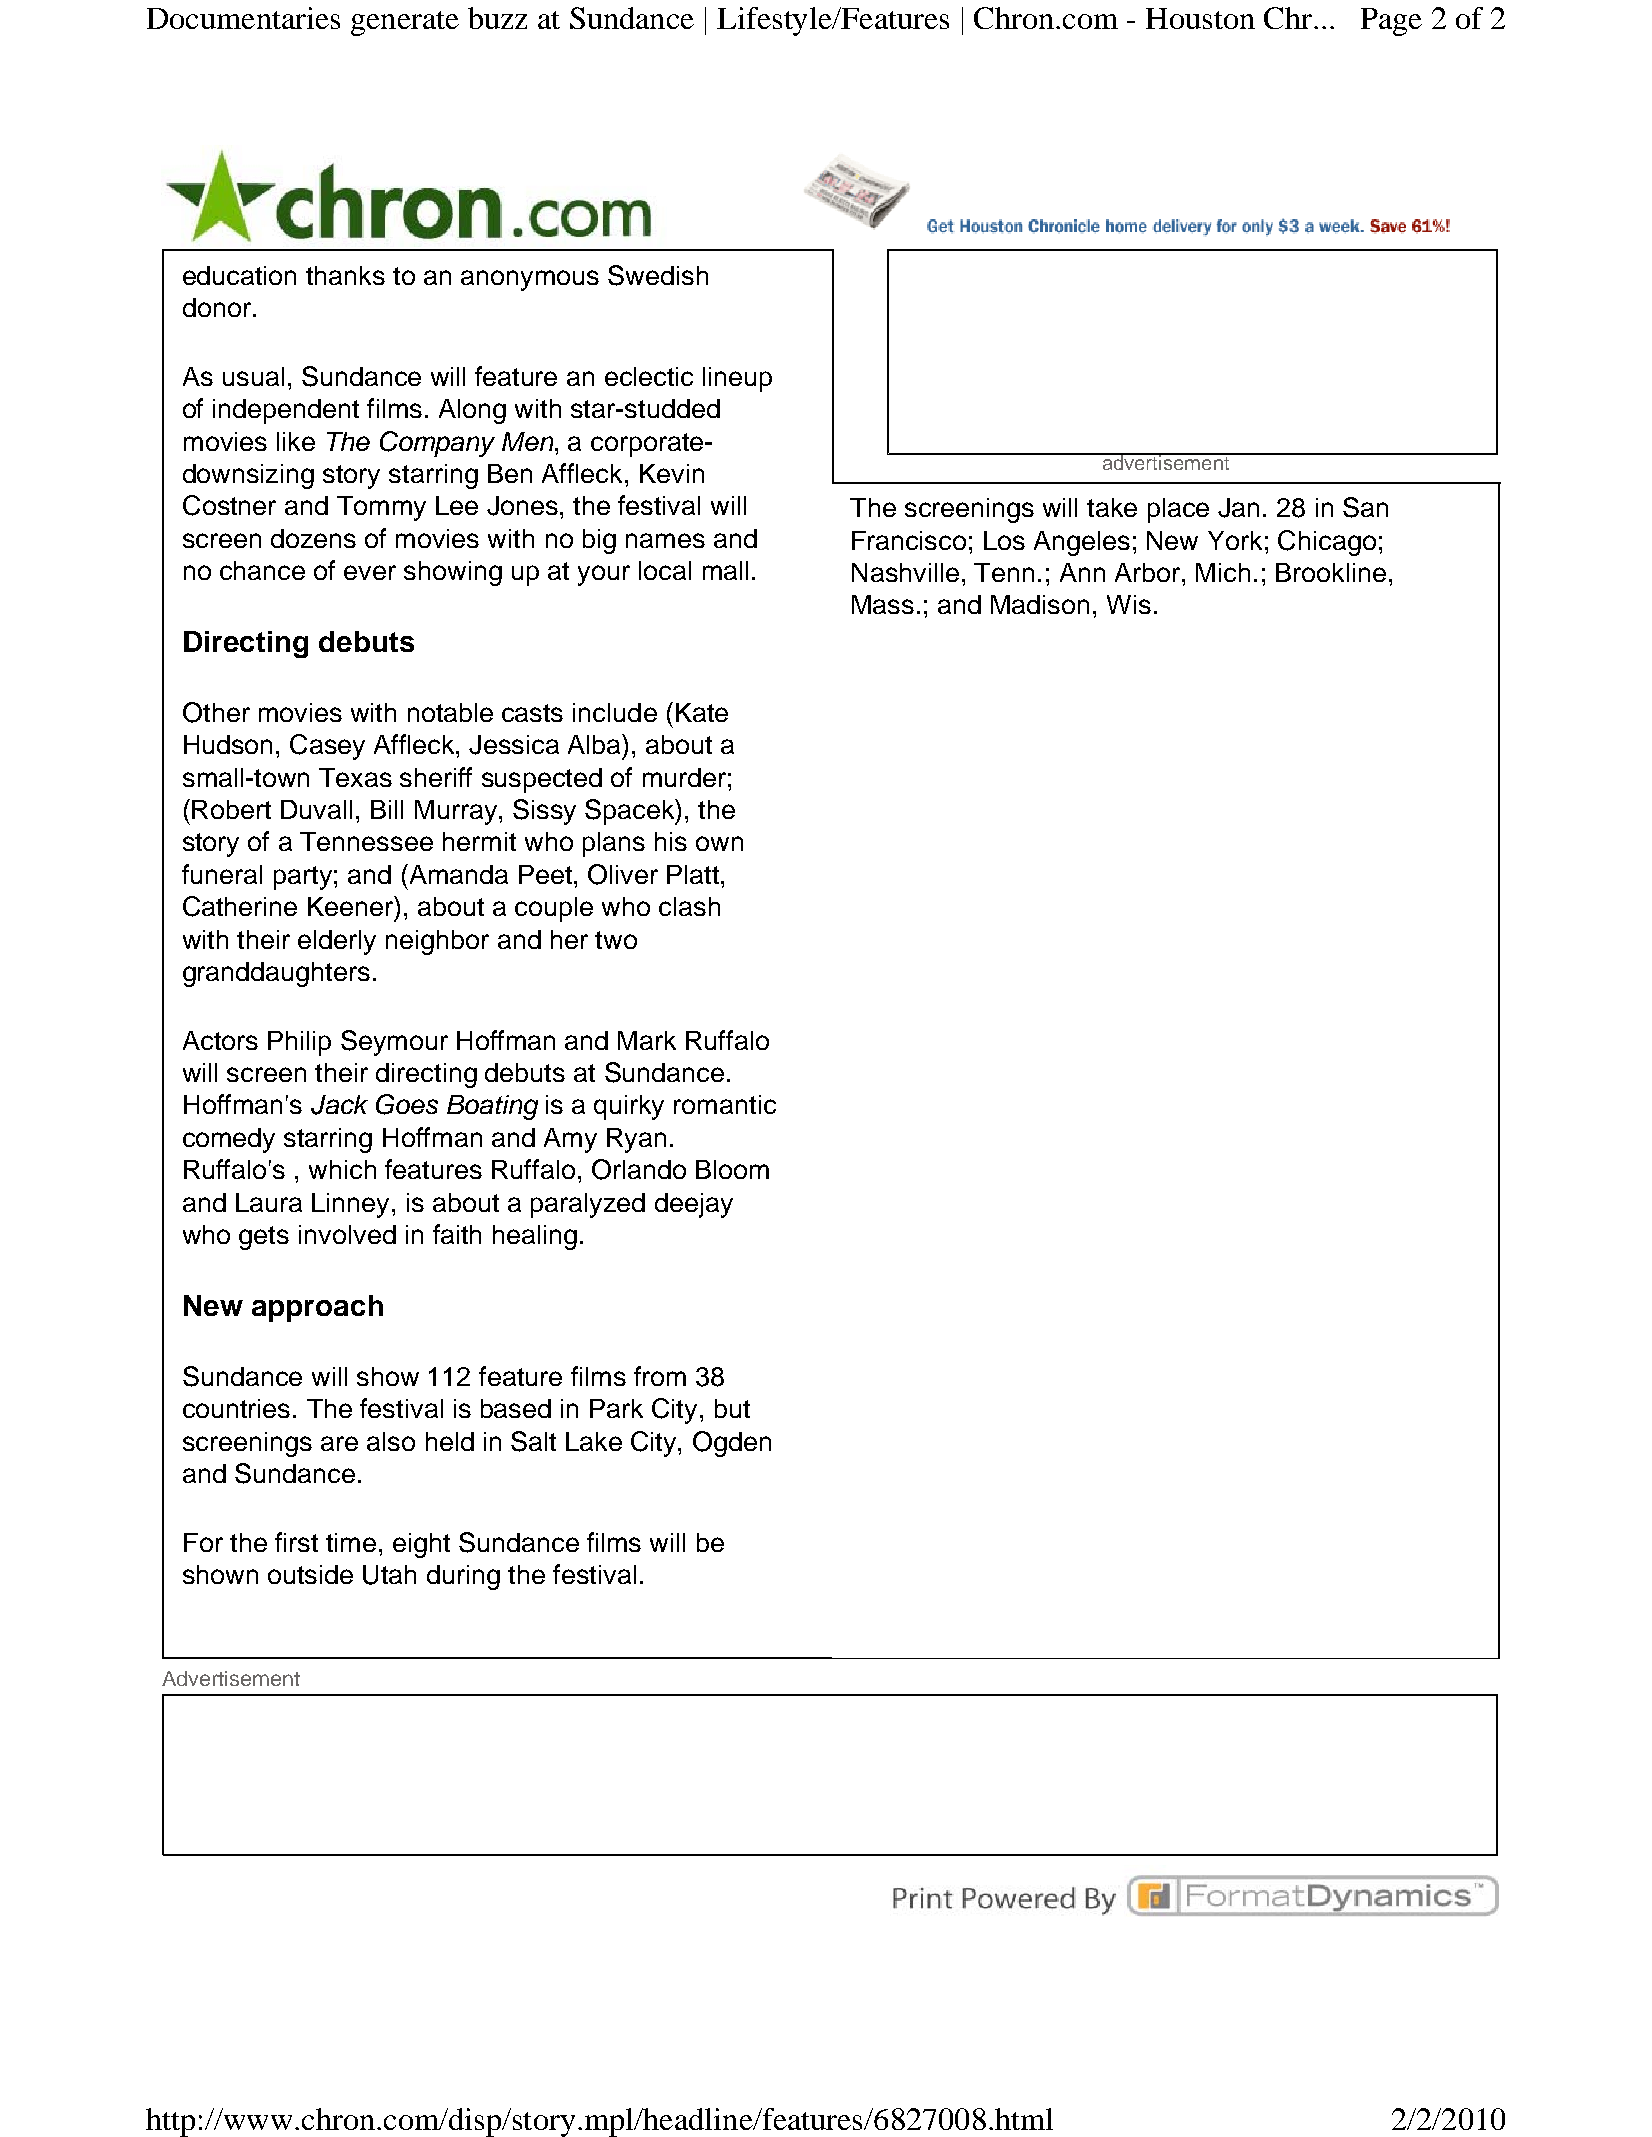  Describe the element at coordinates (737, 379) in the screenshot. I see `lineup` at that location.
